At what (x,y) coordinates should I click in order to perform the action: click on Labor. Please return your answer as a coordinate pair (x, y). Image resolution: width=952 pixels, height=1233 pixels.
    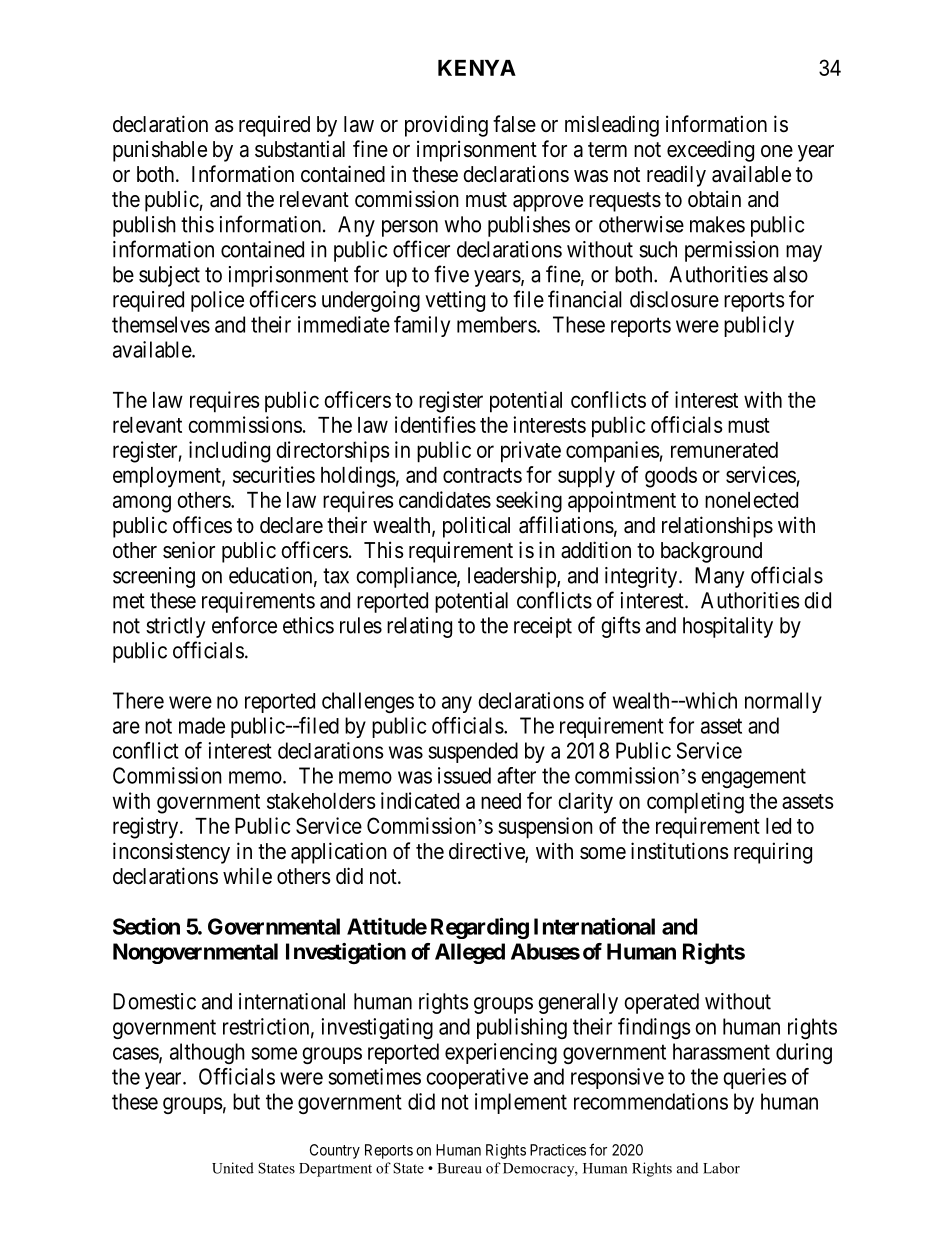
    Looking at the image, I should click on (721, 1168).
